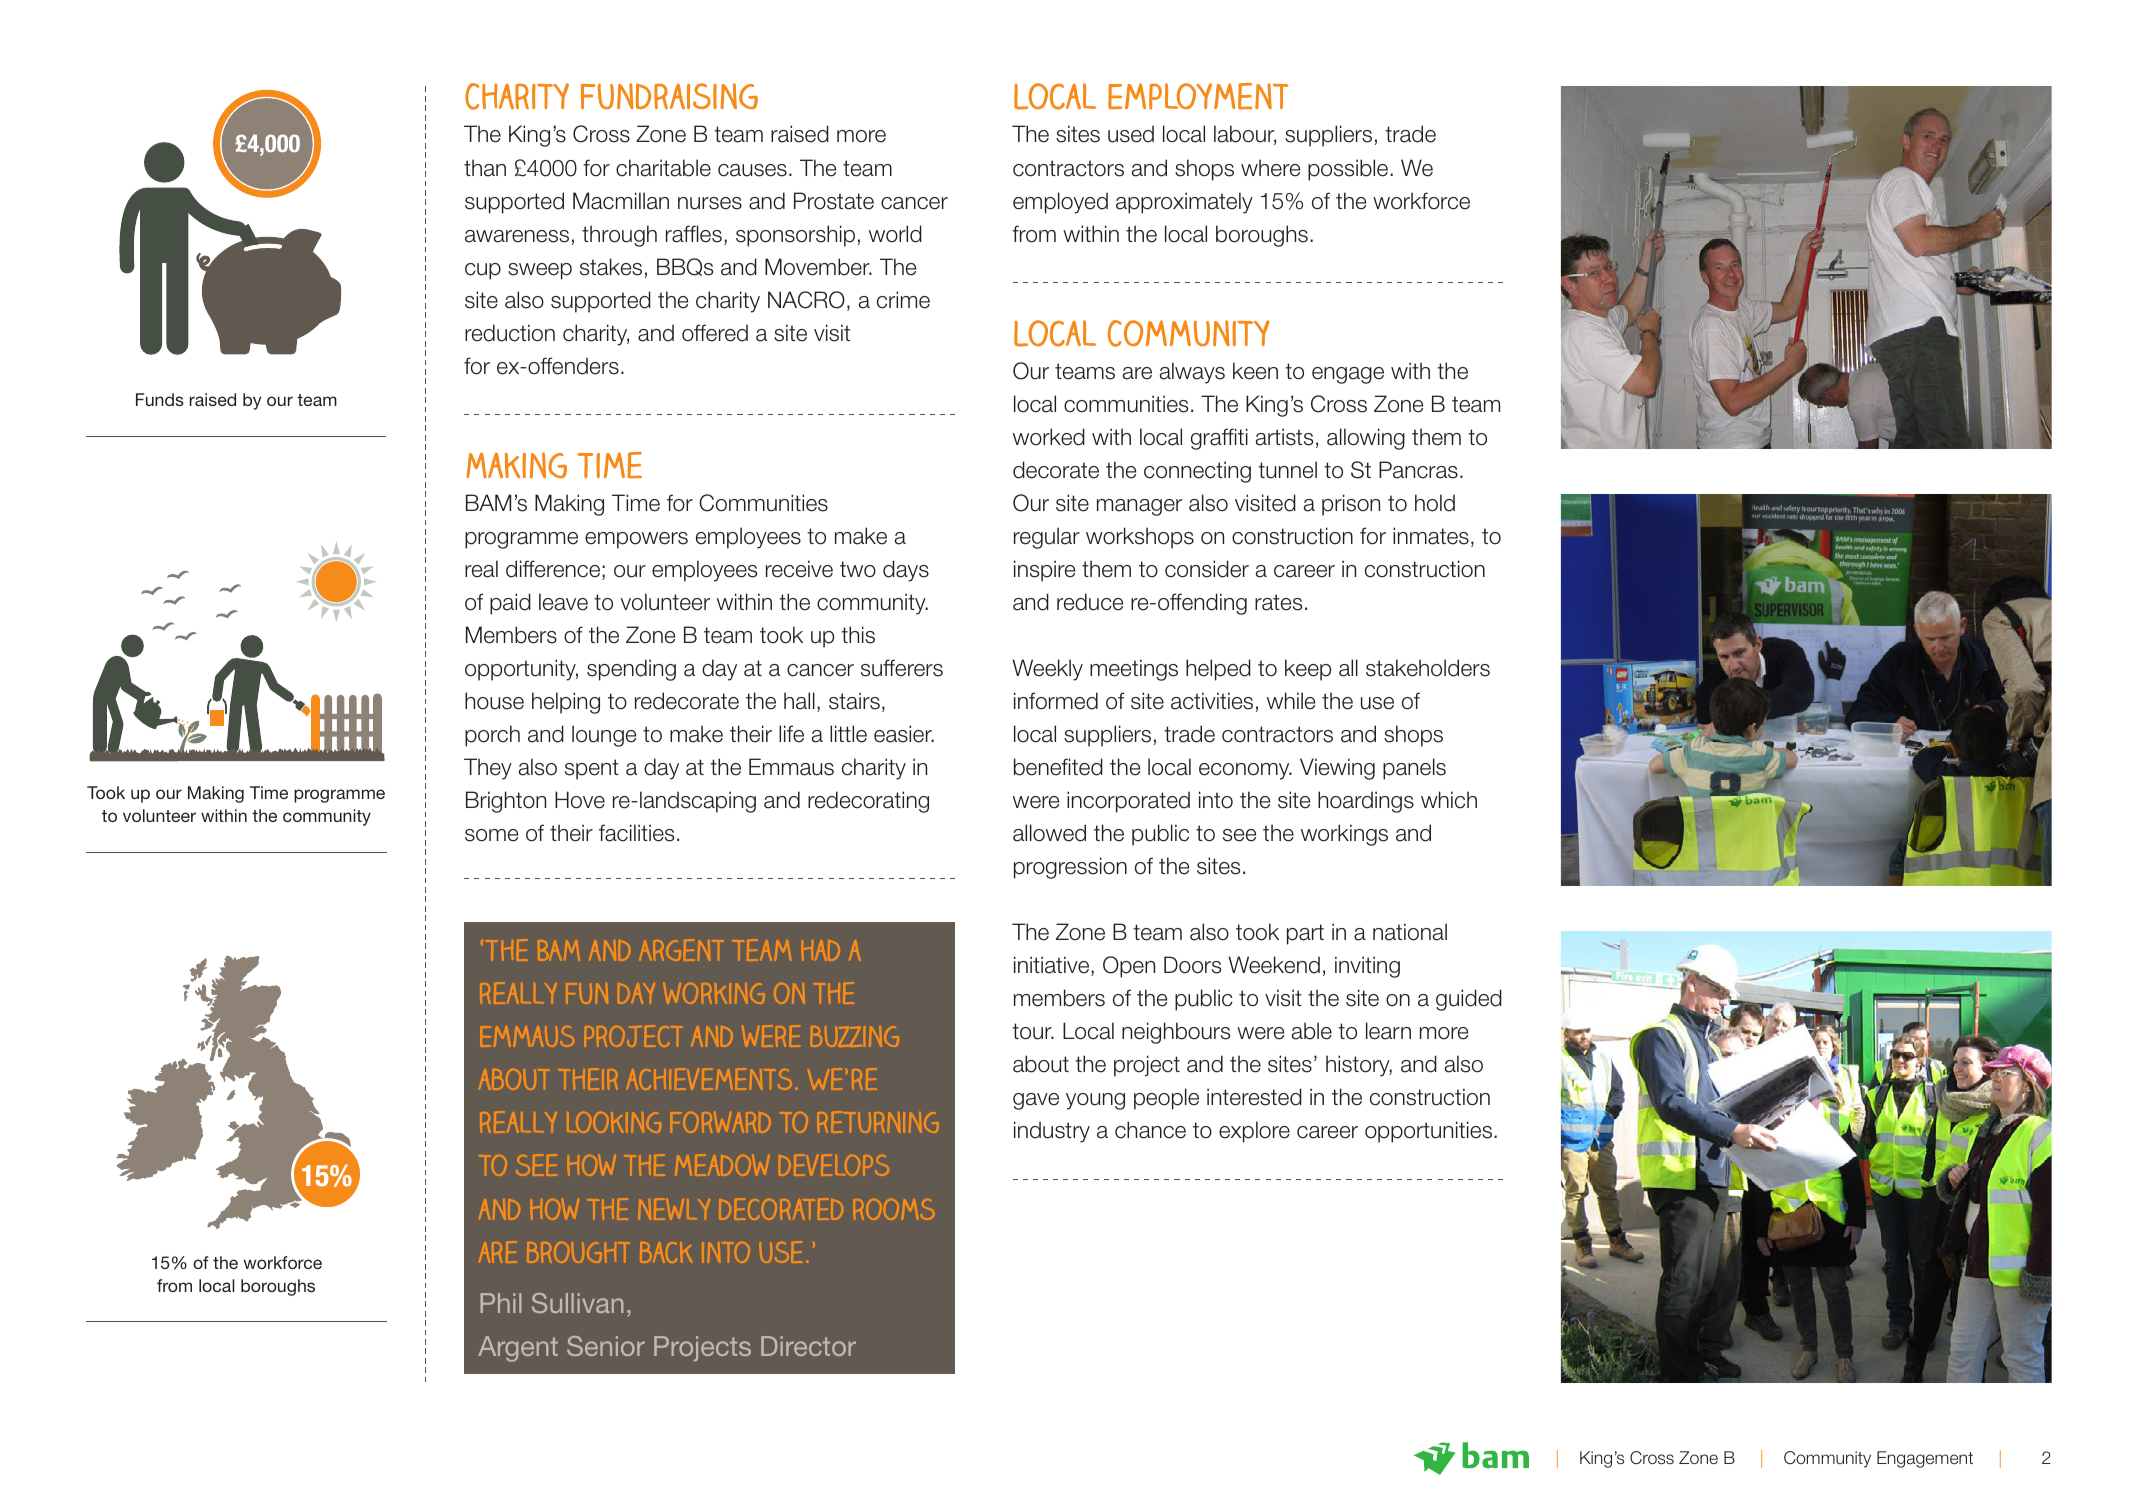 Image resolution: width=2138 pixels, height=1512 pixels. I want to click on offered, so click(715, 333).
